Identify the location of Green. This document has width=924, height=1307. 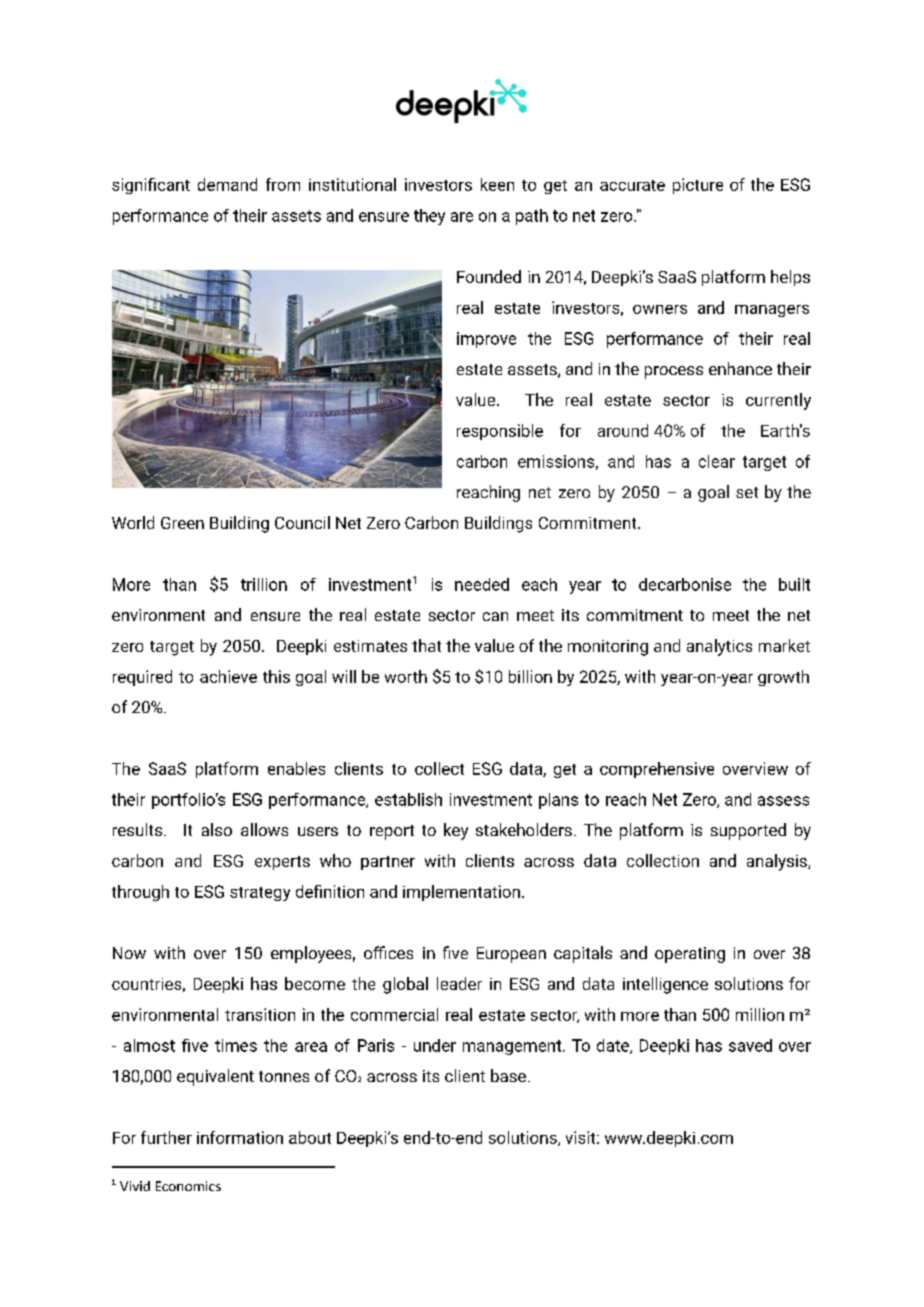
(182, 523).
